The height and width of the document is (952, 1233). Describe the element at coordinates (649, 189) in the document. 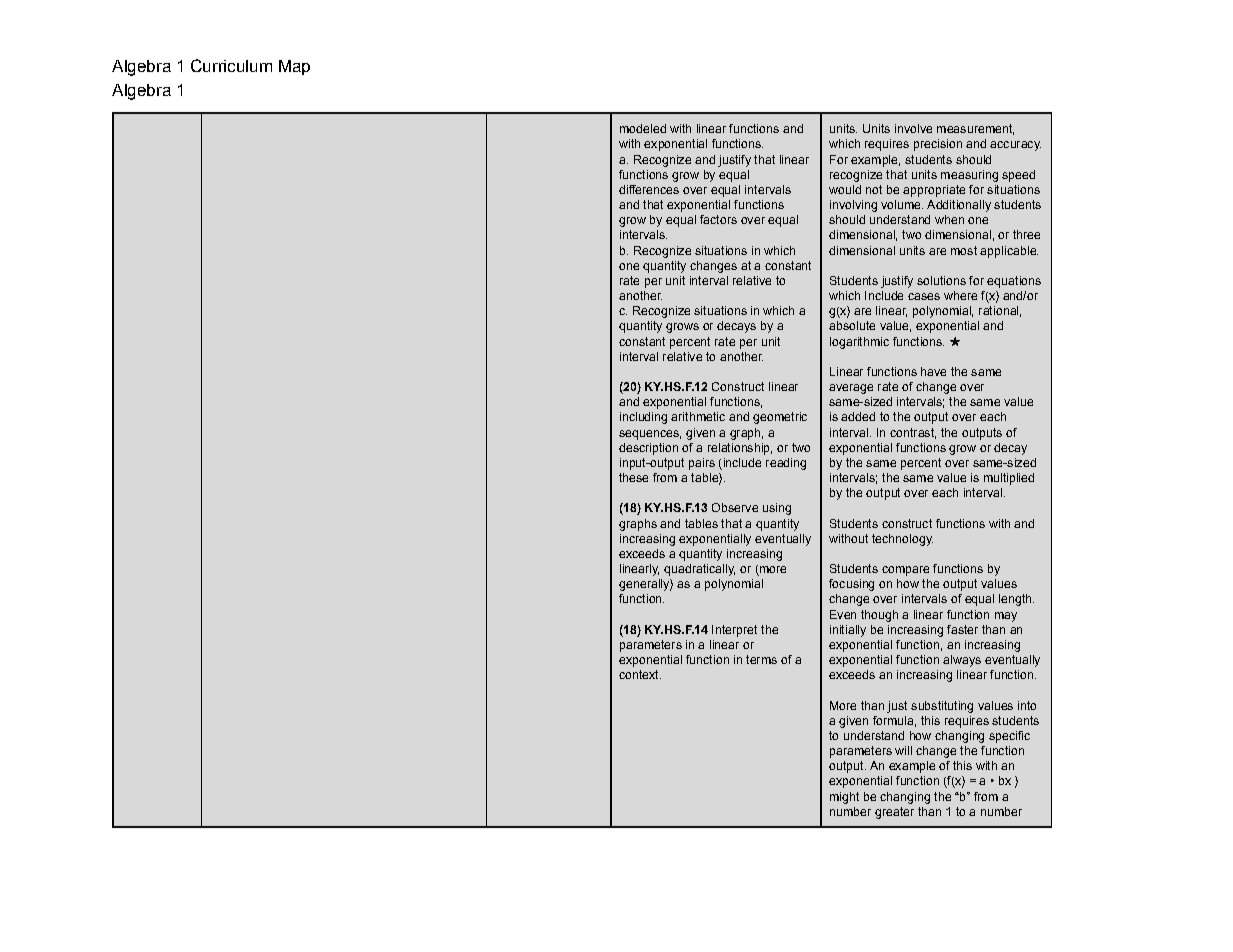

I see `differences` at that location.
